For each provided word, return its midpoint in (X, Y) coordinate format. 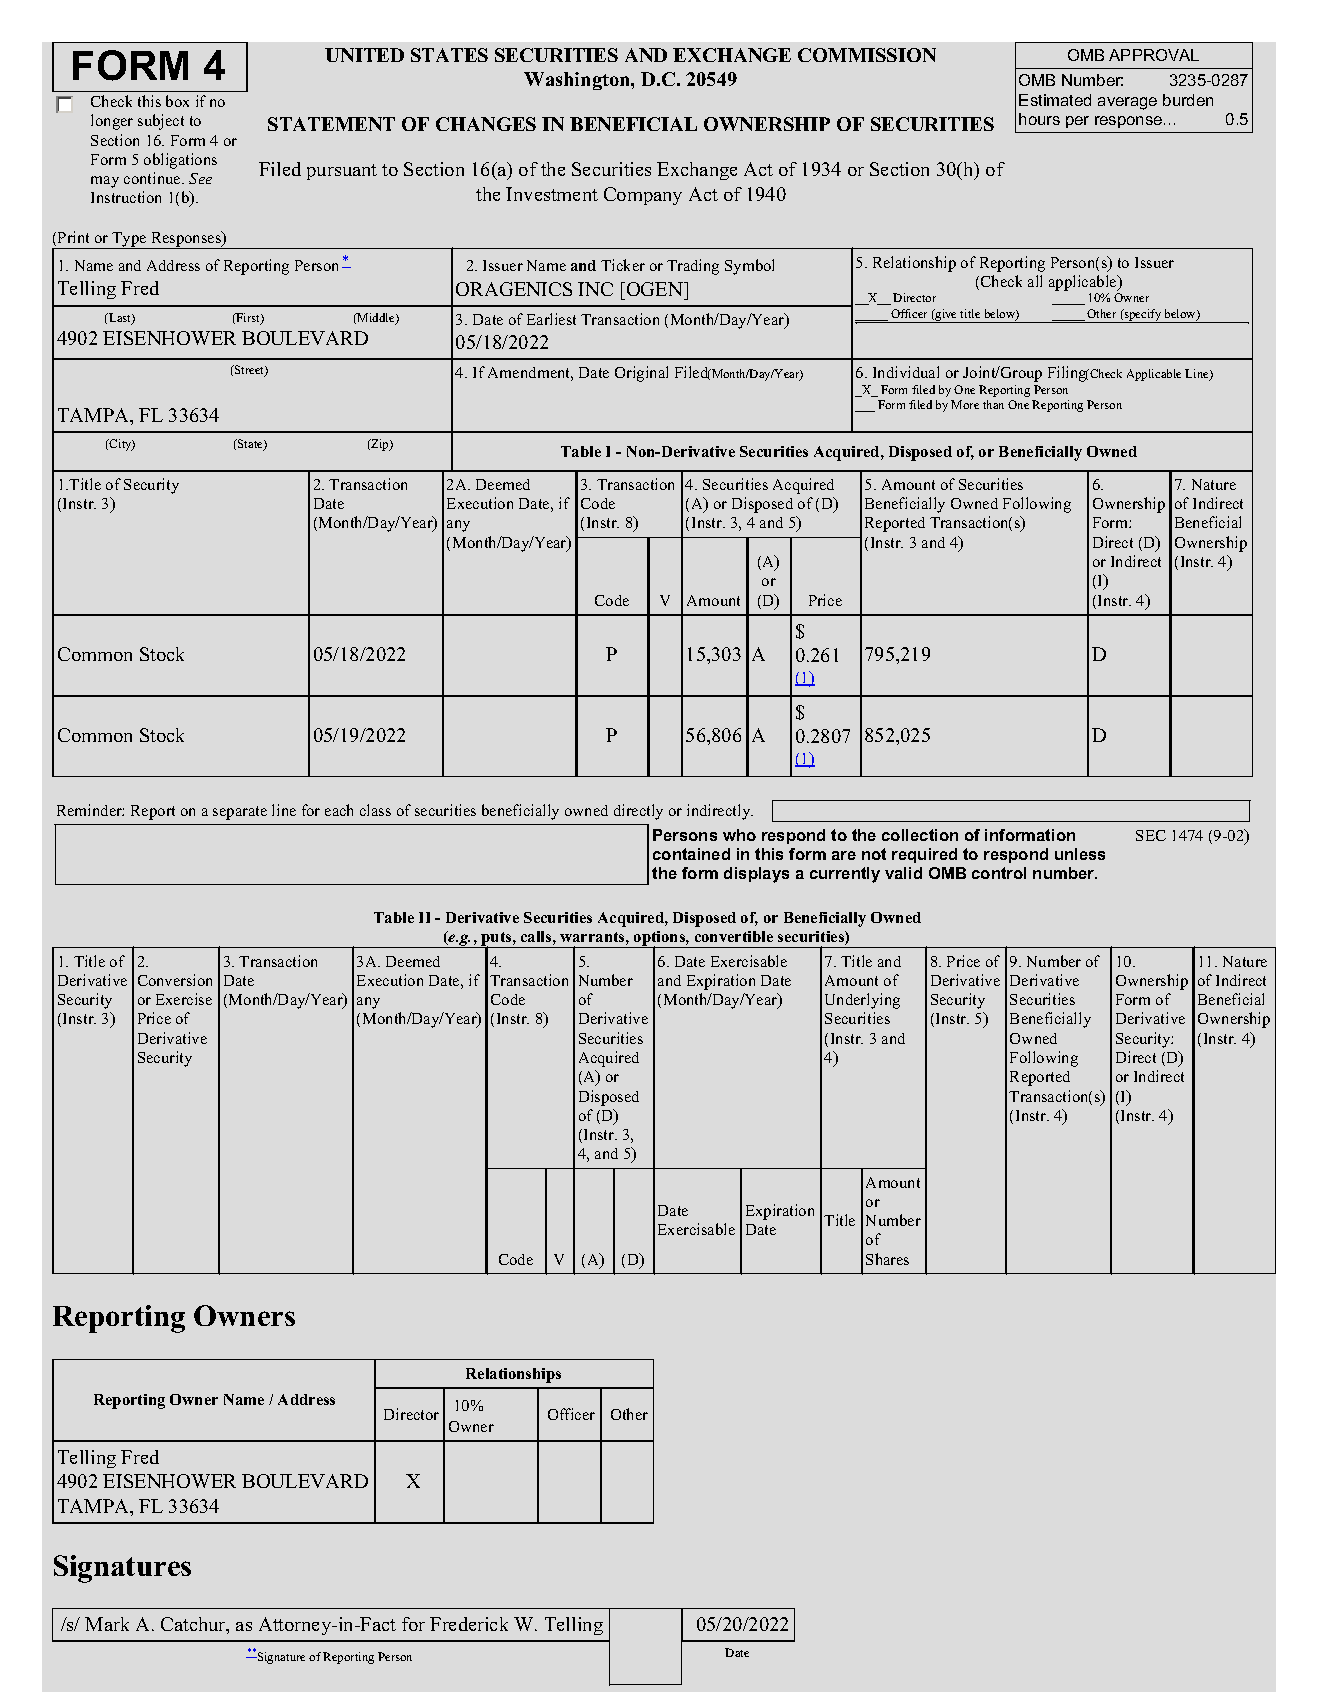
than (993, 404)
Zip (380, 445)
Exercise (184, 999)
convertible (734, 936)
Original (641, 374)
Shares (887, 1259)
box (177, 101)
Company (643, 196)
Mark (107, 1624)
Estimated (1055, 100)
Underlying (862, 1001)
